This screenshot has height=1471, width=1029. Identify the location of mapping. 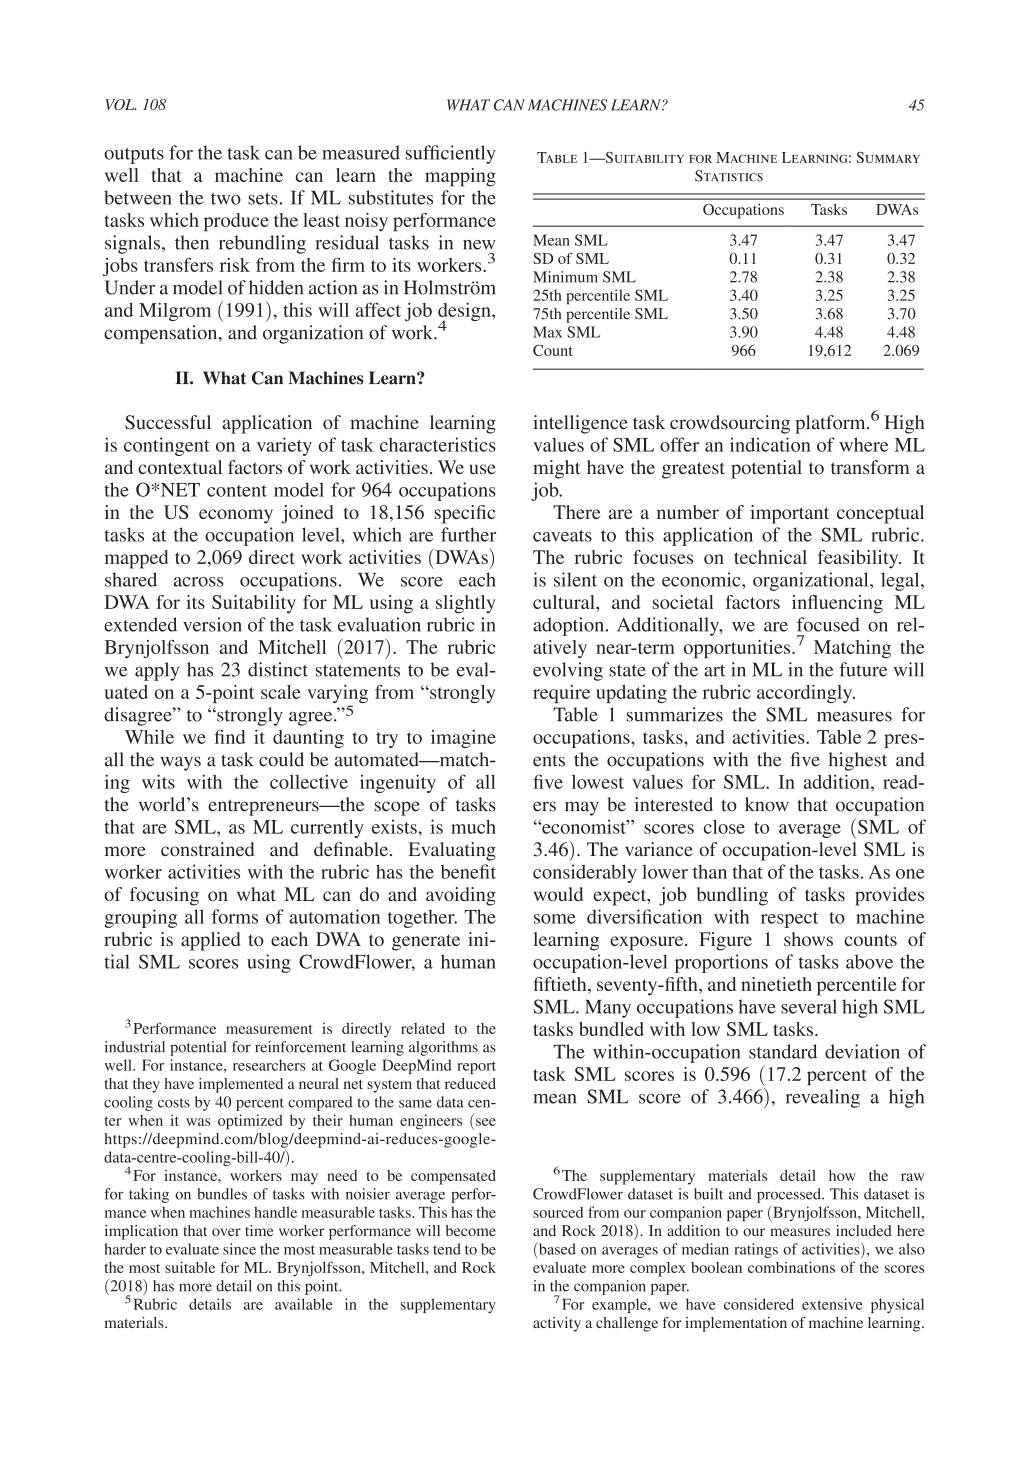
(460, 177).
